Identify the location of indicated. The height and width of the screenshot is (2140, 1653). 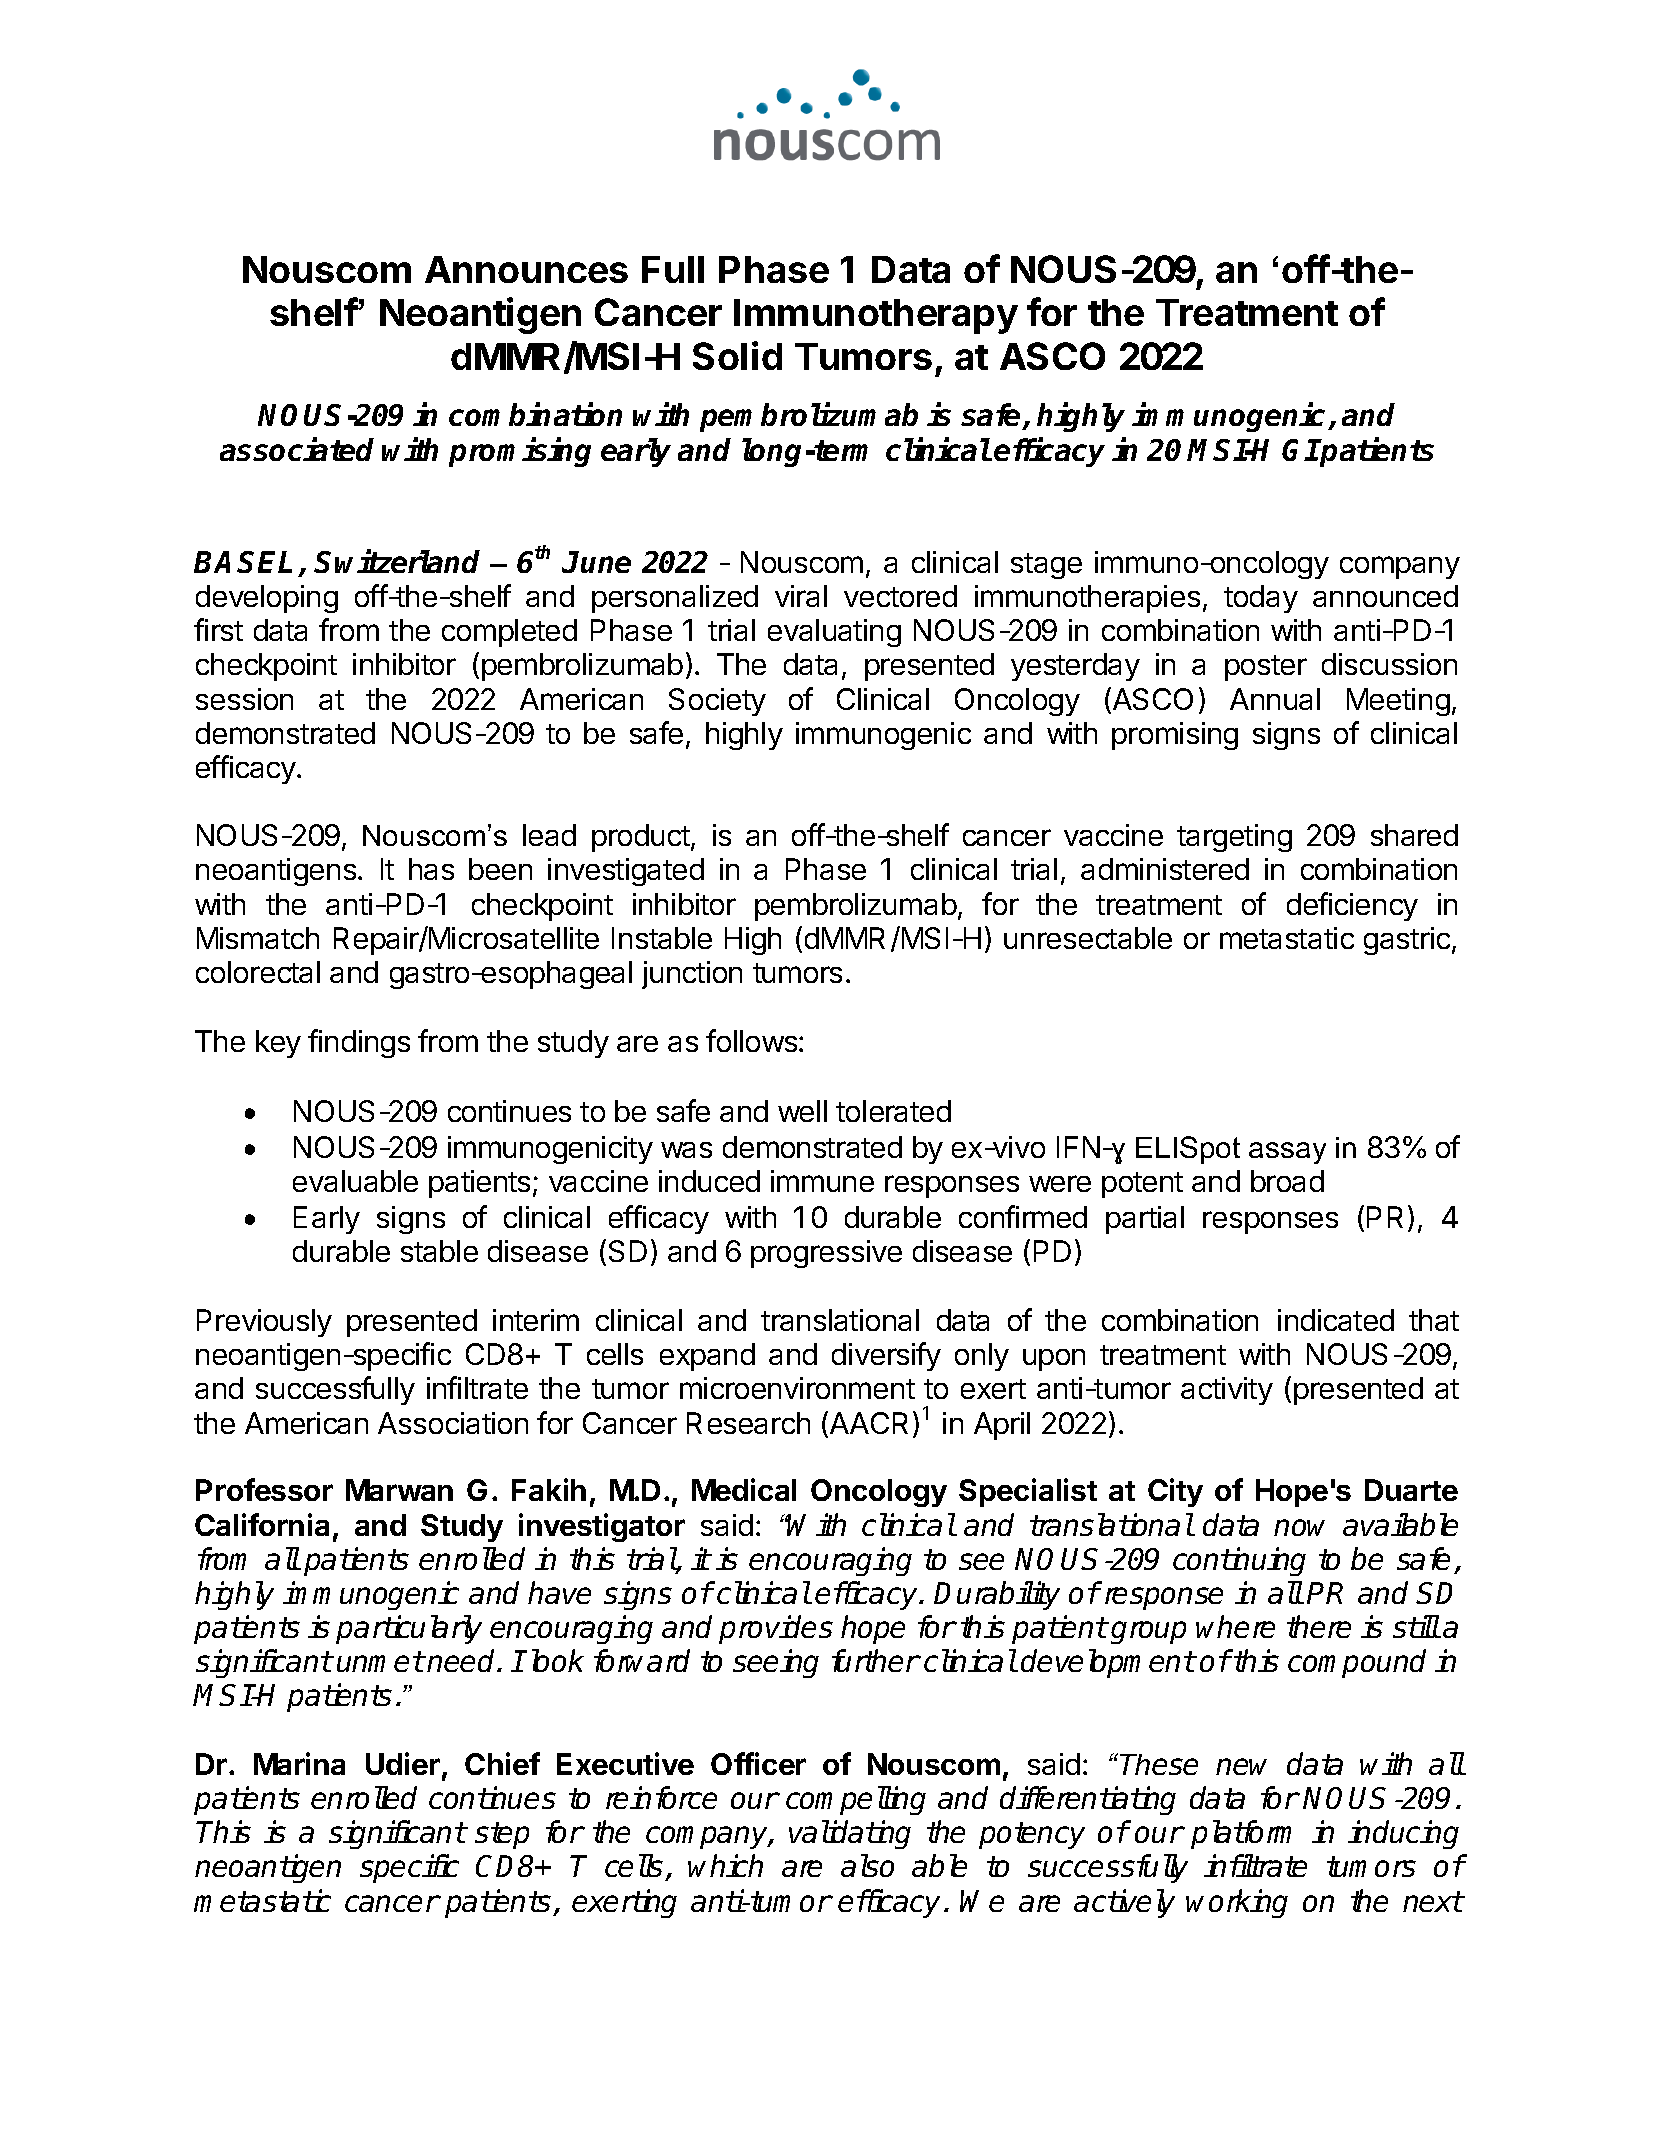
(1336, 1320).
